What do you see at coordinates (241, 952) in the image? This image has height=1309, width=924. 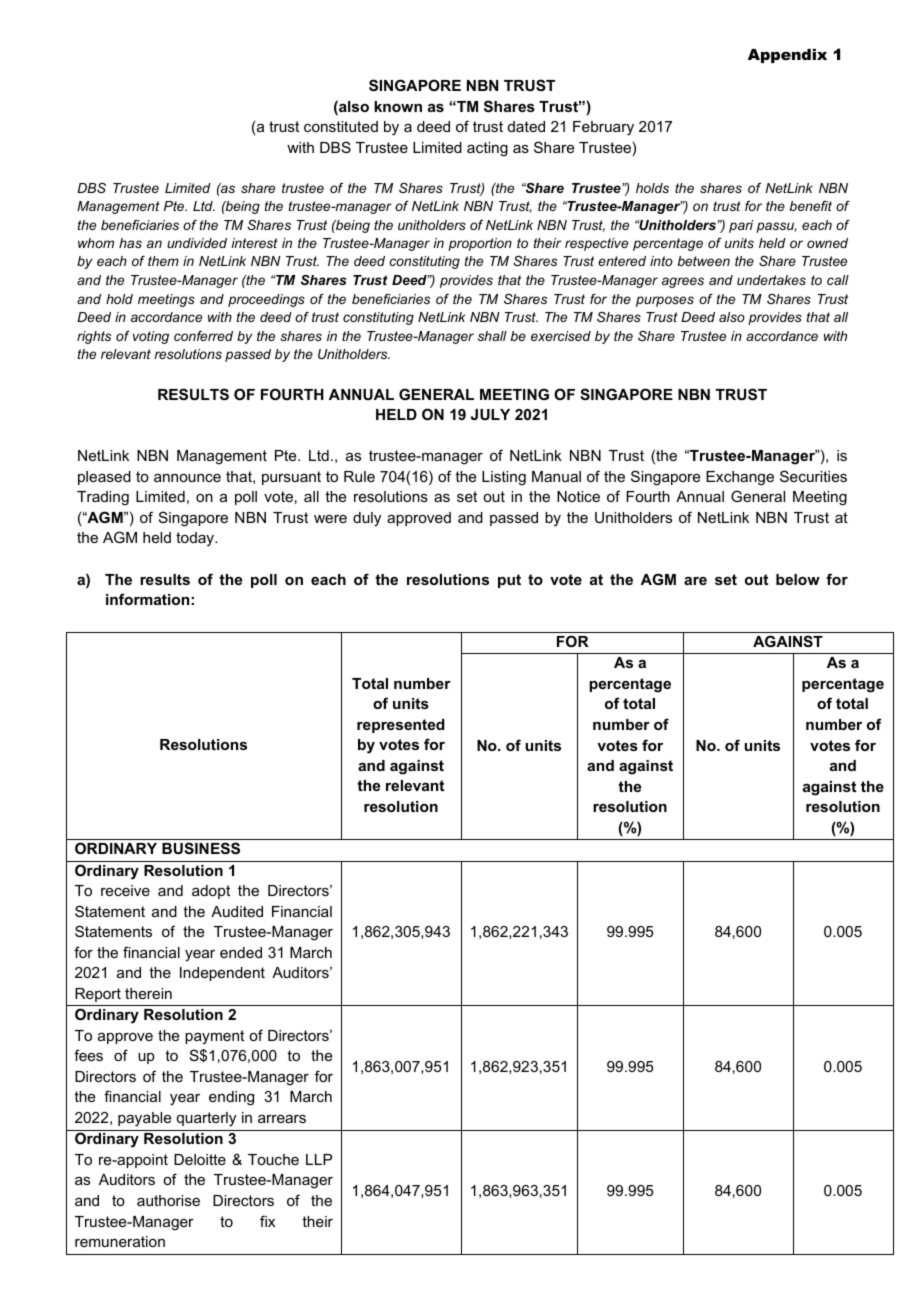 I see `ended` at bounding box center [241, 952].
